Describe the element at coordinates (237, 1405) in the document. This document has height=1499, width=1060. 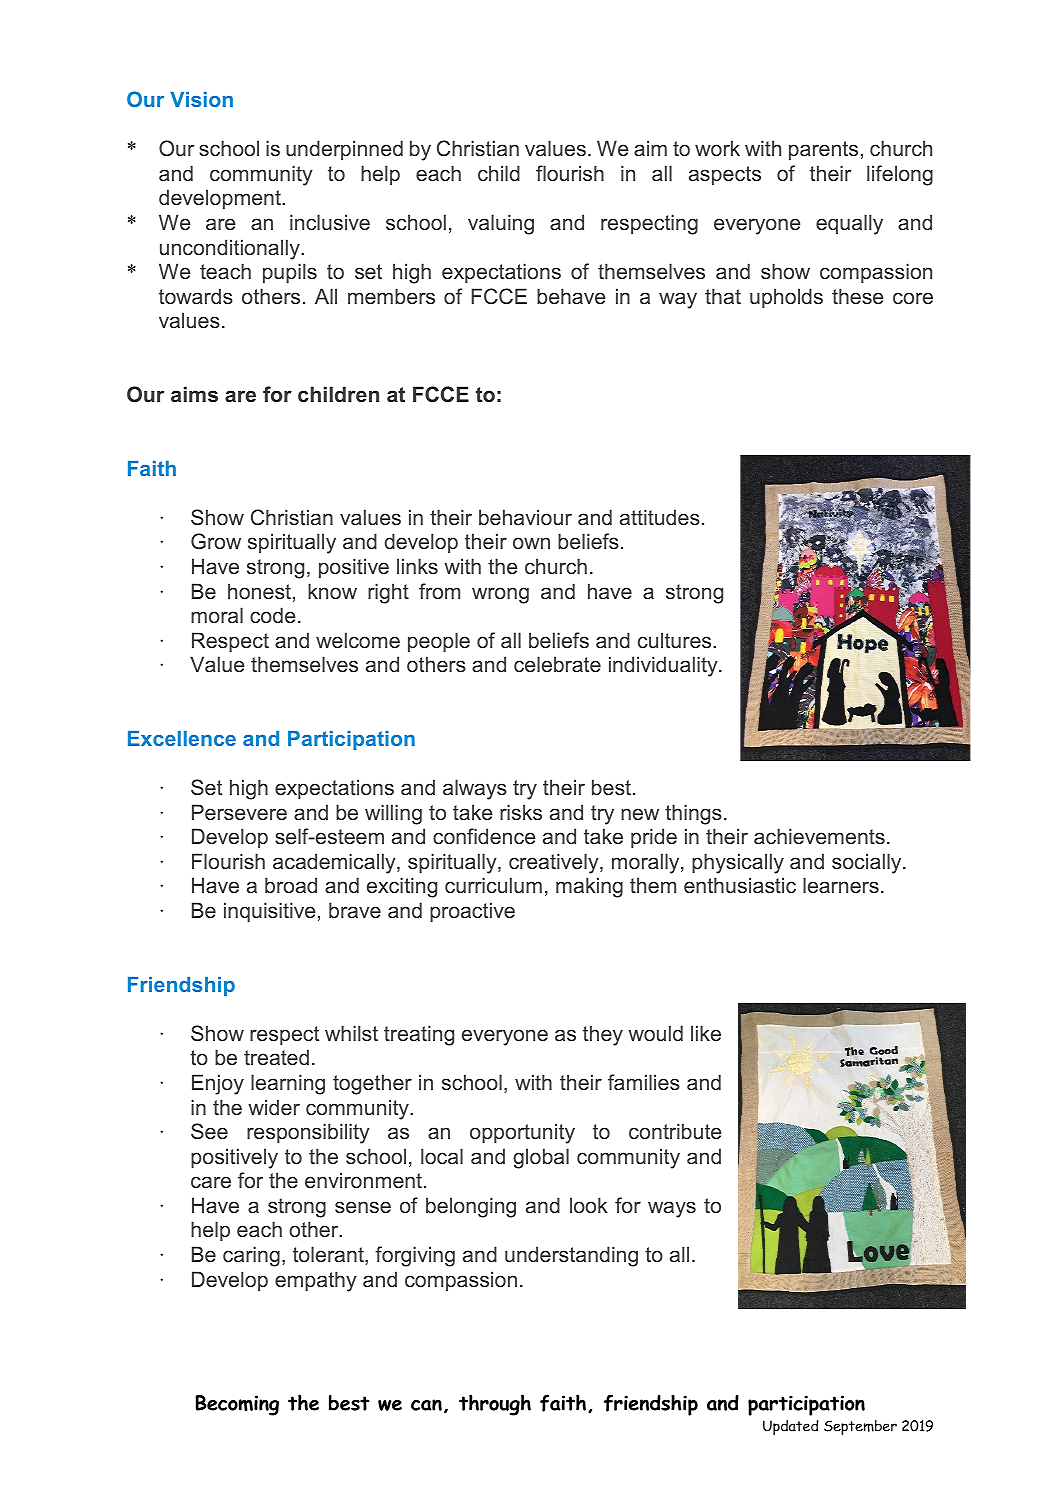
I see `Becoming` at that location.
